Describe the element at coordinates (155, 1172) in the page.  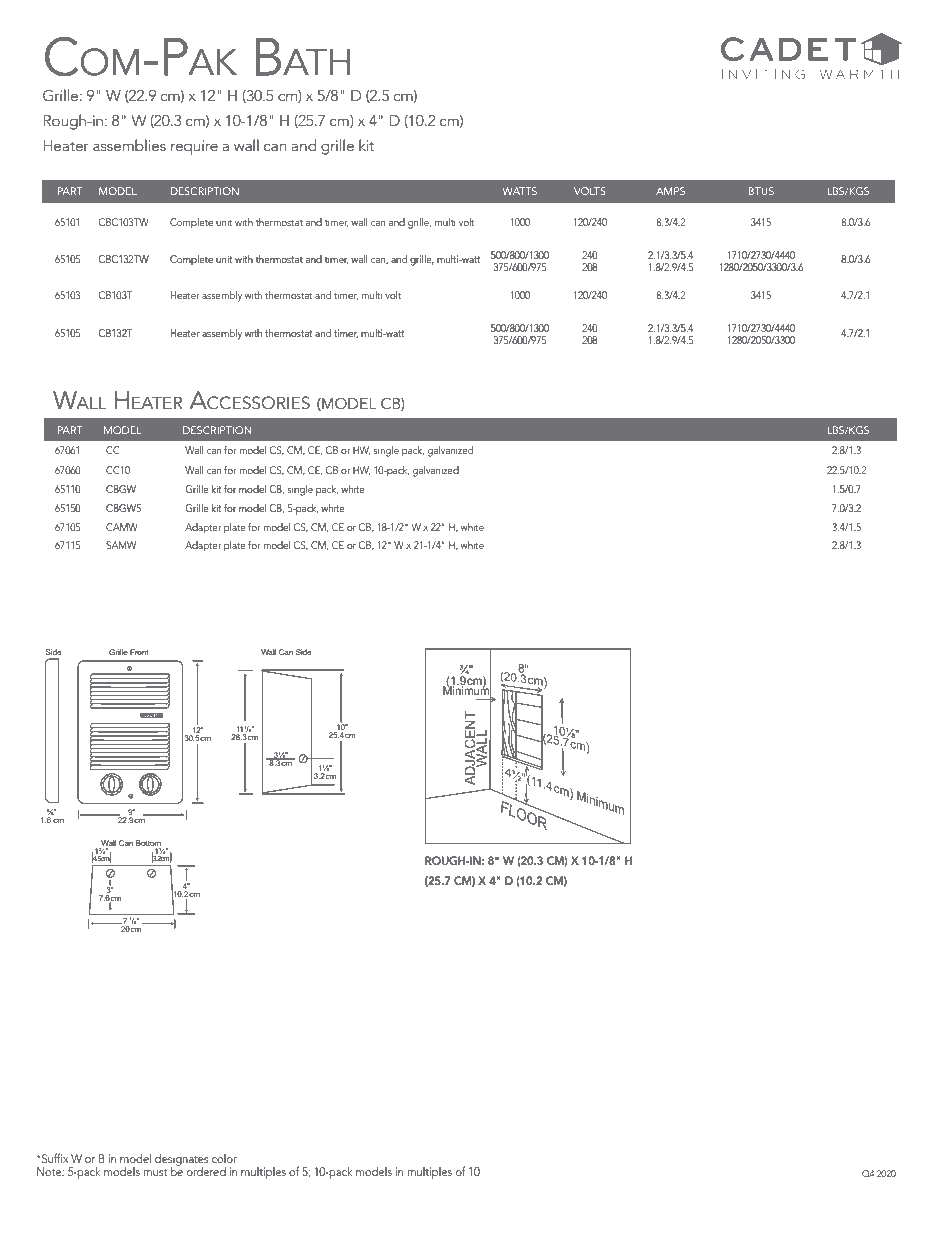
I see `must` at that location.
